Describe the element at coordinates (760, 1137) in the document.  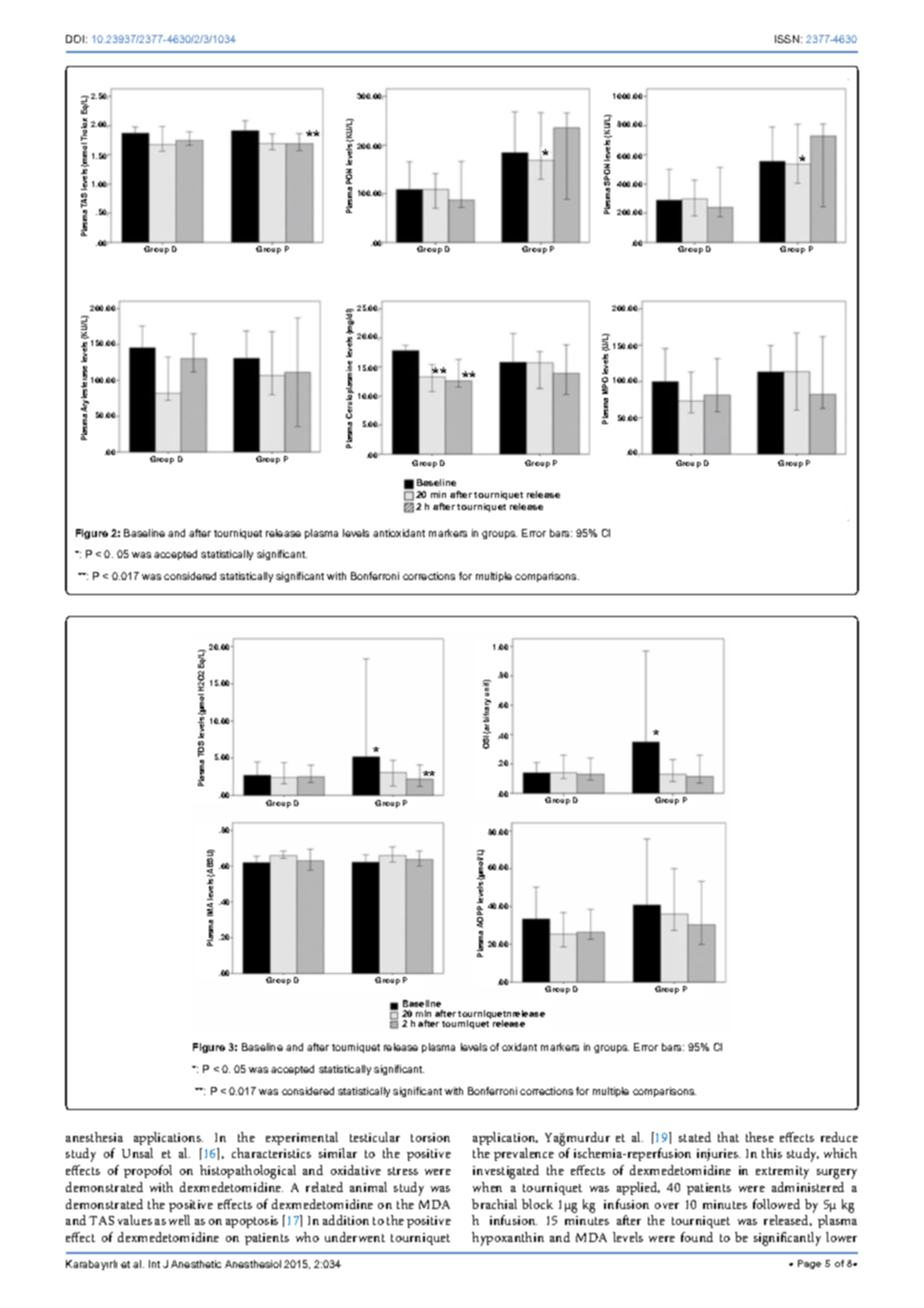
I see `these` at that location.
